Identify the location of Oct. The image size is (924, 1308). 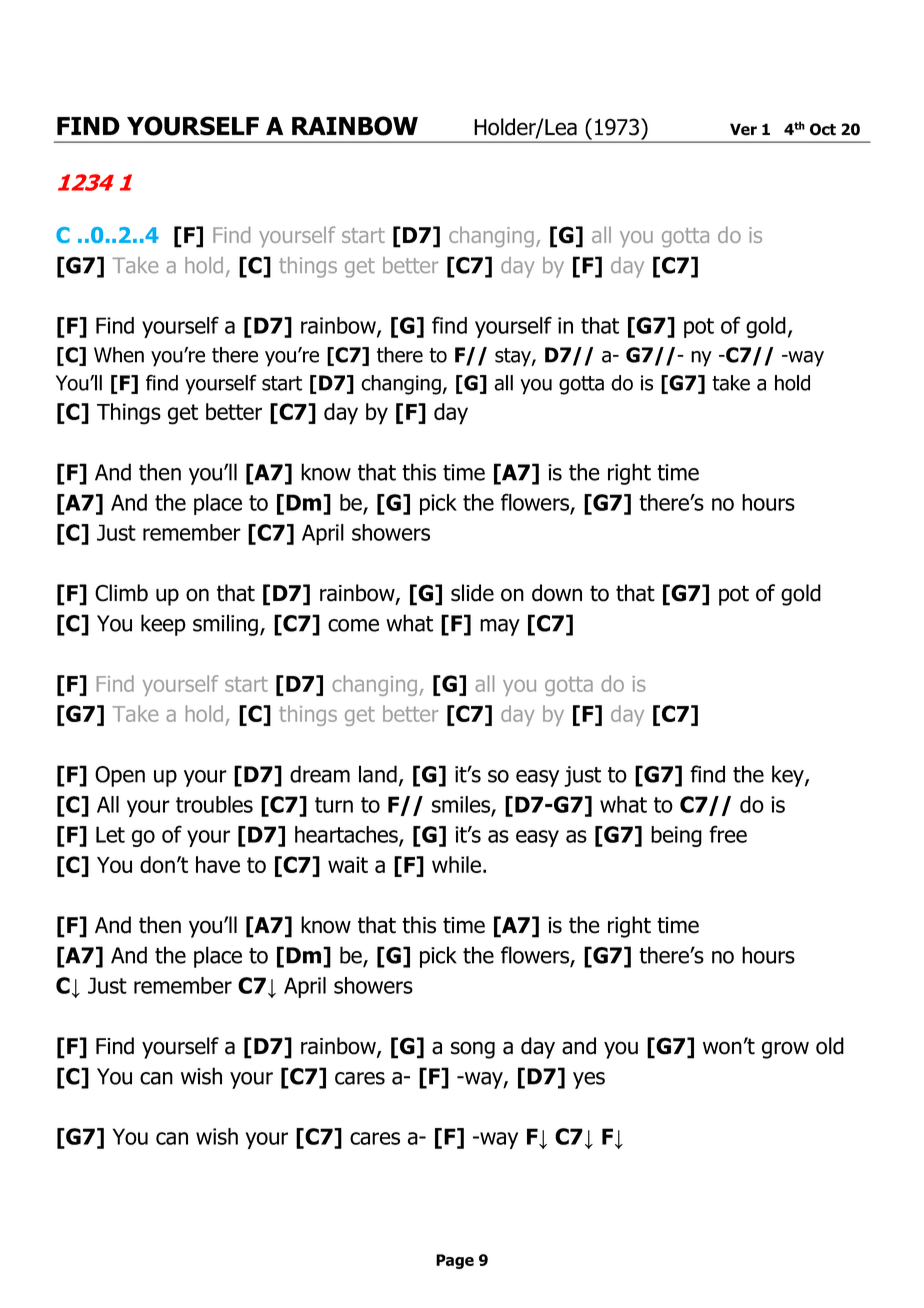
(823, 129).
